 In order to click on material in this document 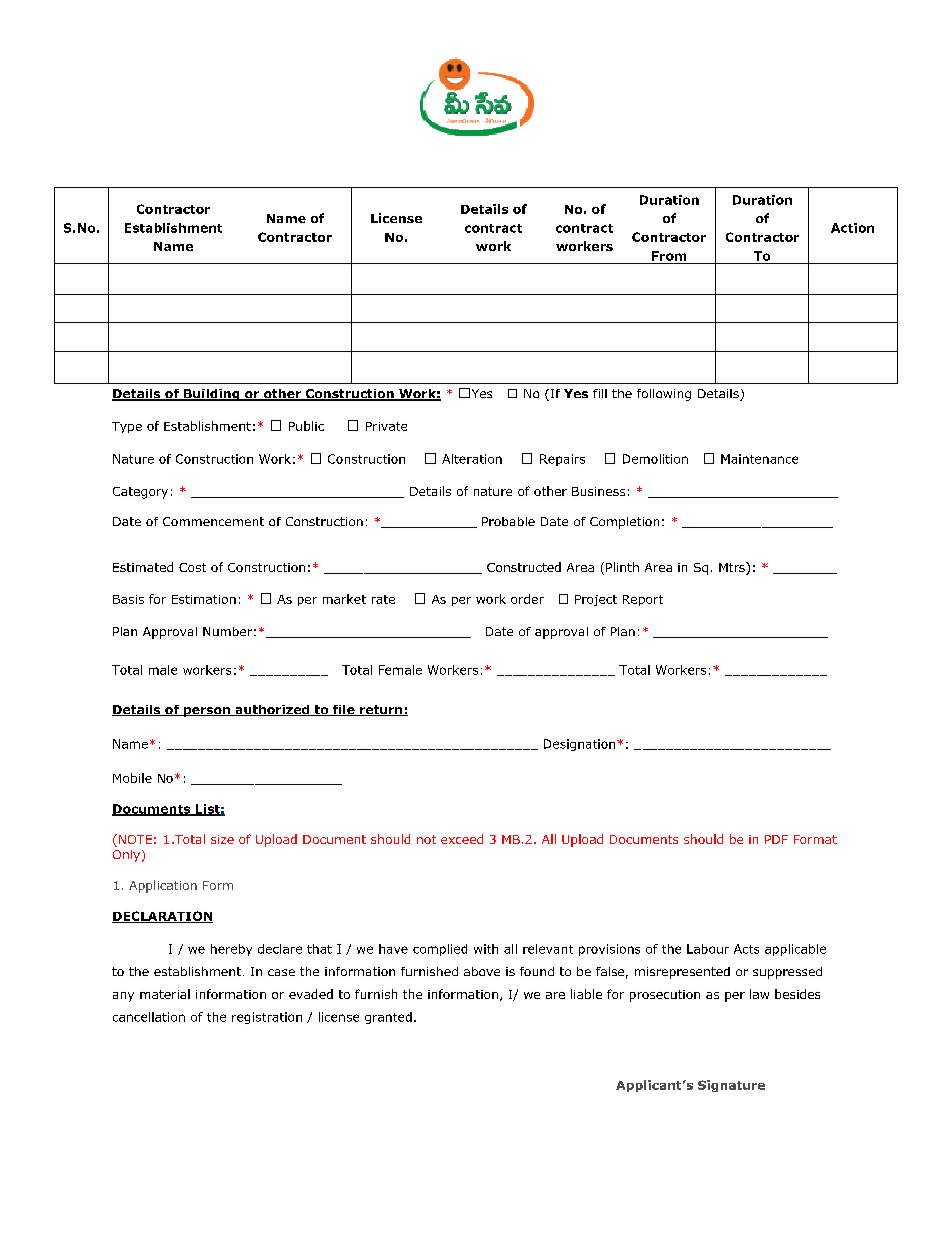, I will do `click(165, 994)`.
